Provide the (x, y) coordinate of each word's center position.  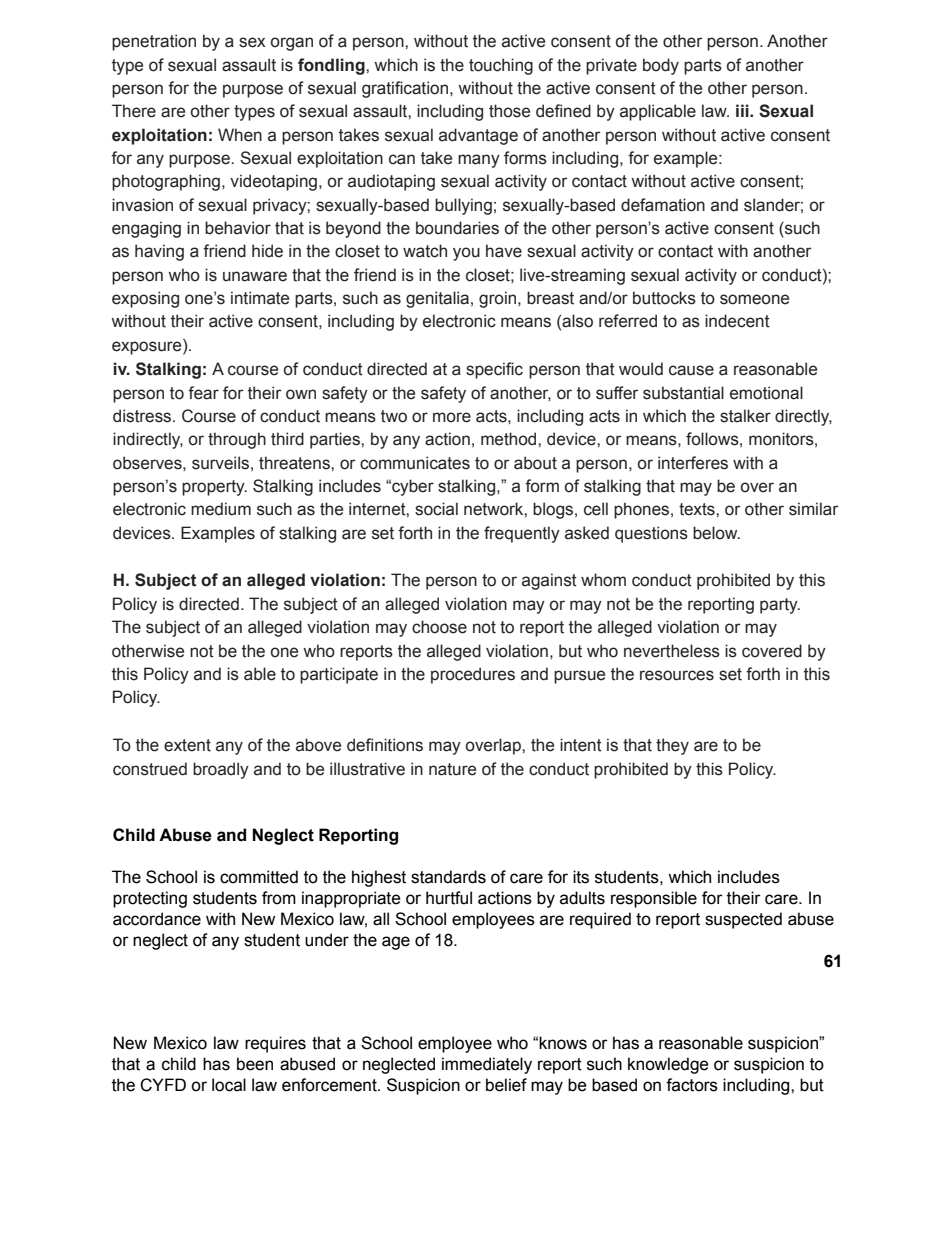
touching (501, 66)
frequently (522, 534)
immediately (487, 1065)
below (716, 533)
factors (692, 1085)
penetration (154, 42)
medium (221, 509)
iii (743, 110)
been (255, 1064)
